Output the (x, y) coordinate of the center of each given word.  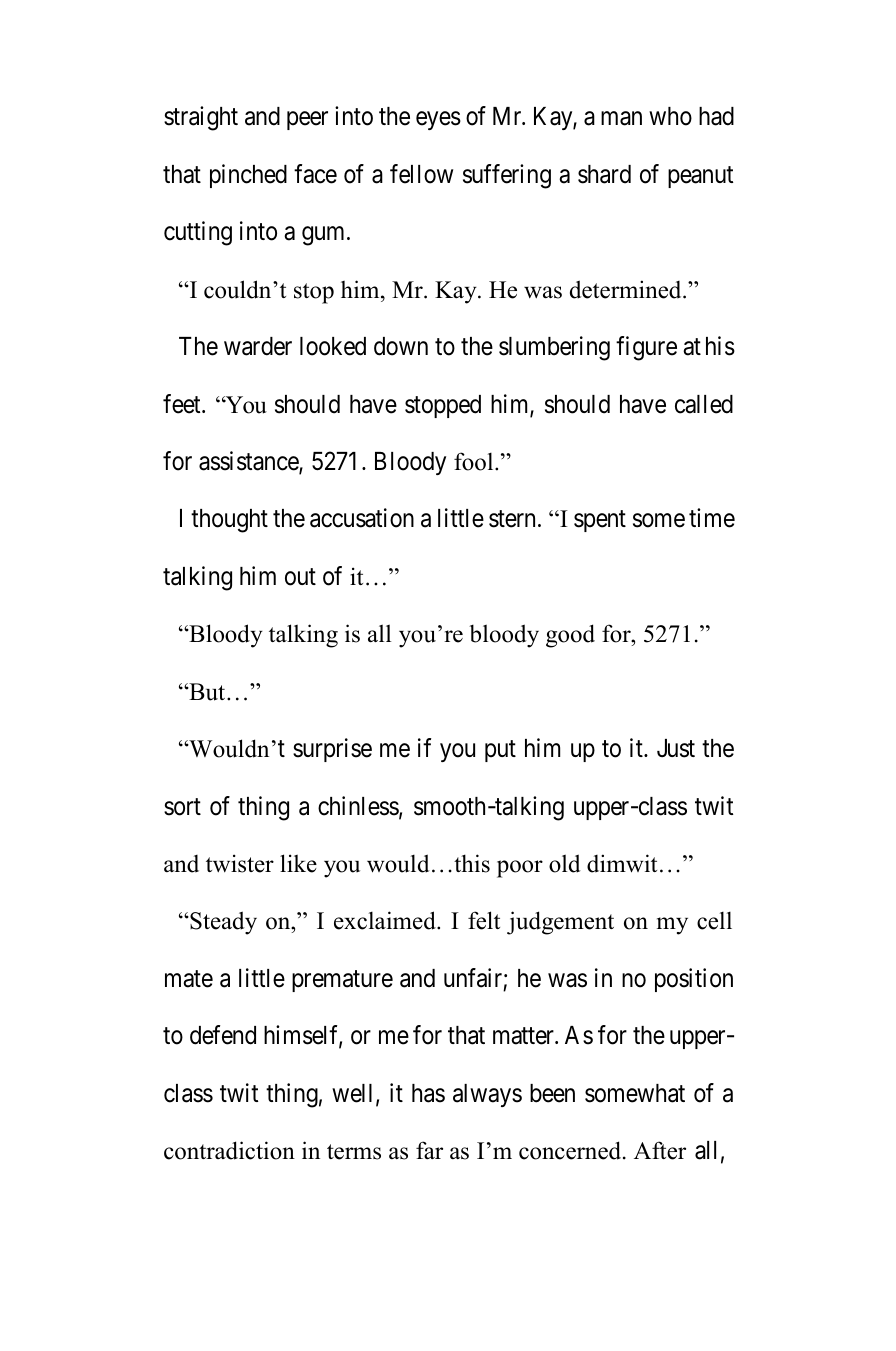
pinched (248, 176)
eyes (438, 121)
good (570, 636)
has (428, 1093)
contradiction (229, 1150)
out (300, 577)
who (670, 116)
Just (676, 748)
